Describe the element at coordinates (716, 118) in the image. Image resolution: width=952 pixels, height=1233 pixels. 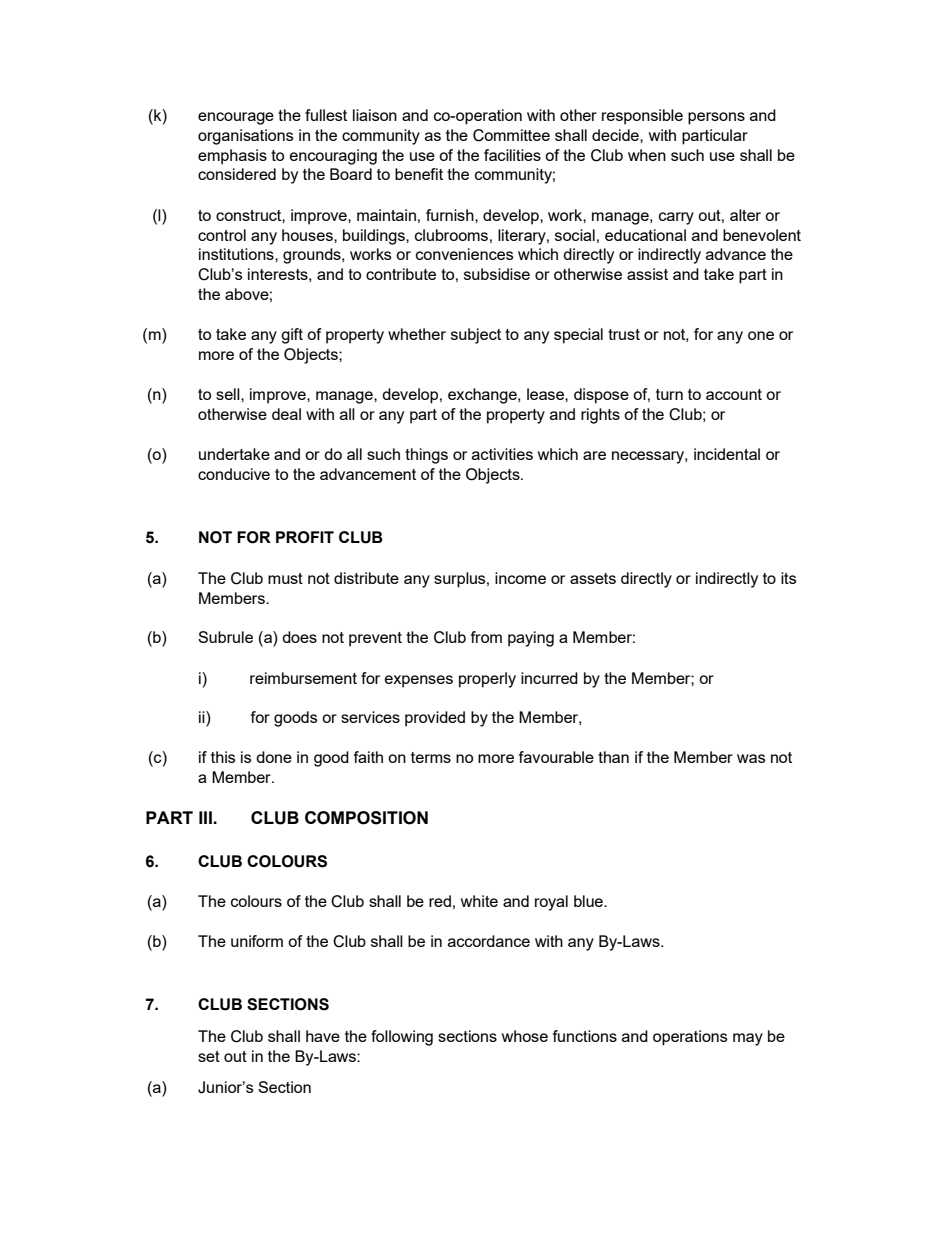
I see `persons` at that location.
